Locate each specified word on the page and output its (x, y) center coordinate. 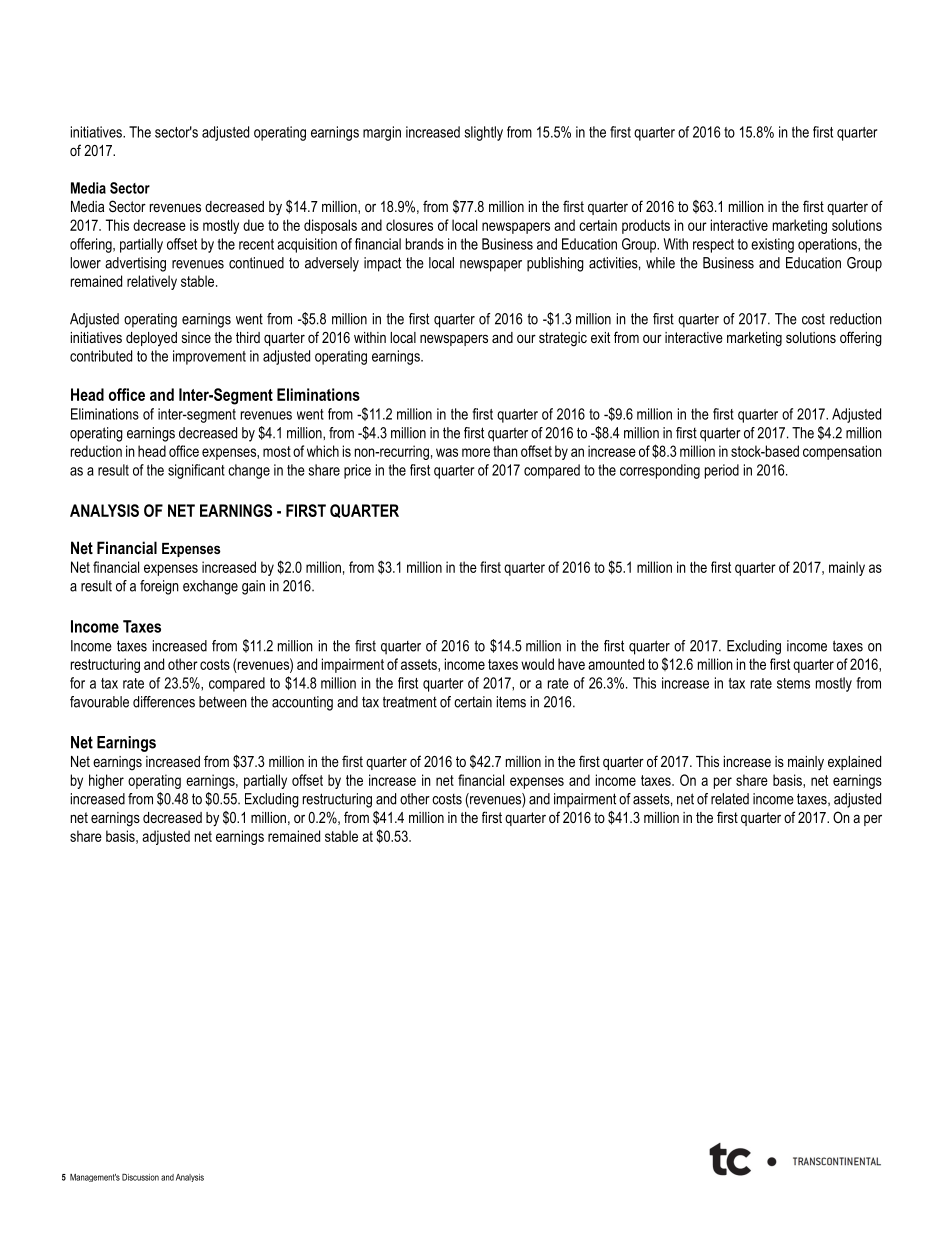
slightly (483, 133)
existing (772, 245)
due (253, 225)
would (537, 664)
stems (793, 683)
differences (164, 702)
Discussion (140, 1177)
